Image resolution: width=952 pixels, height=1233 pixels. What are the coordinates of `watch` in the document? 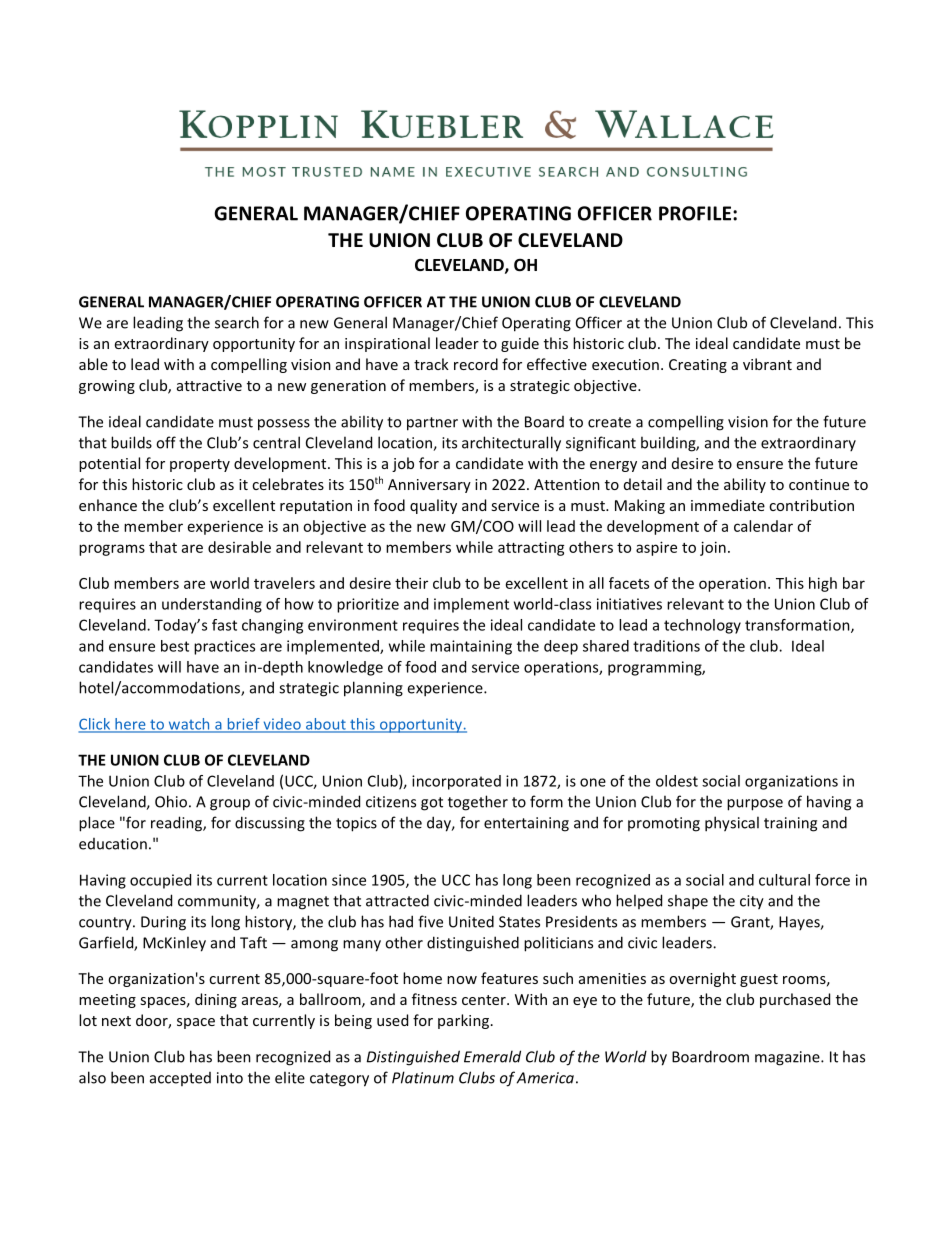 It's located at (189, 725).
